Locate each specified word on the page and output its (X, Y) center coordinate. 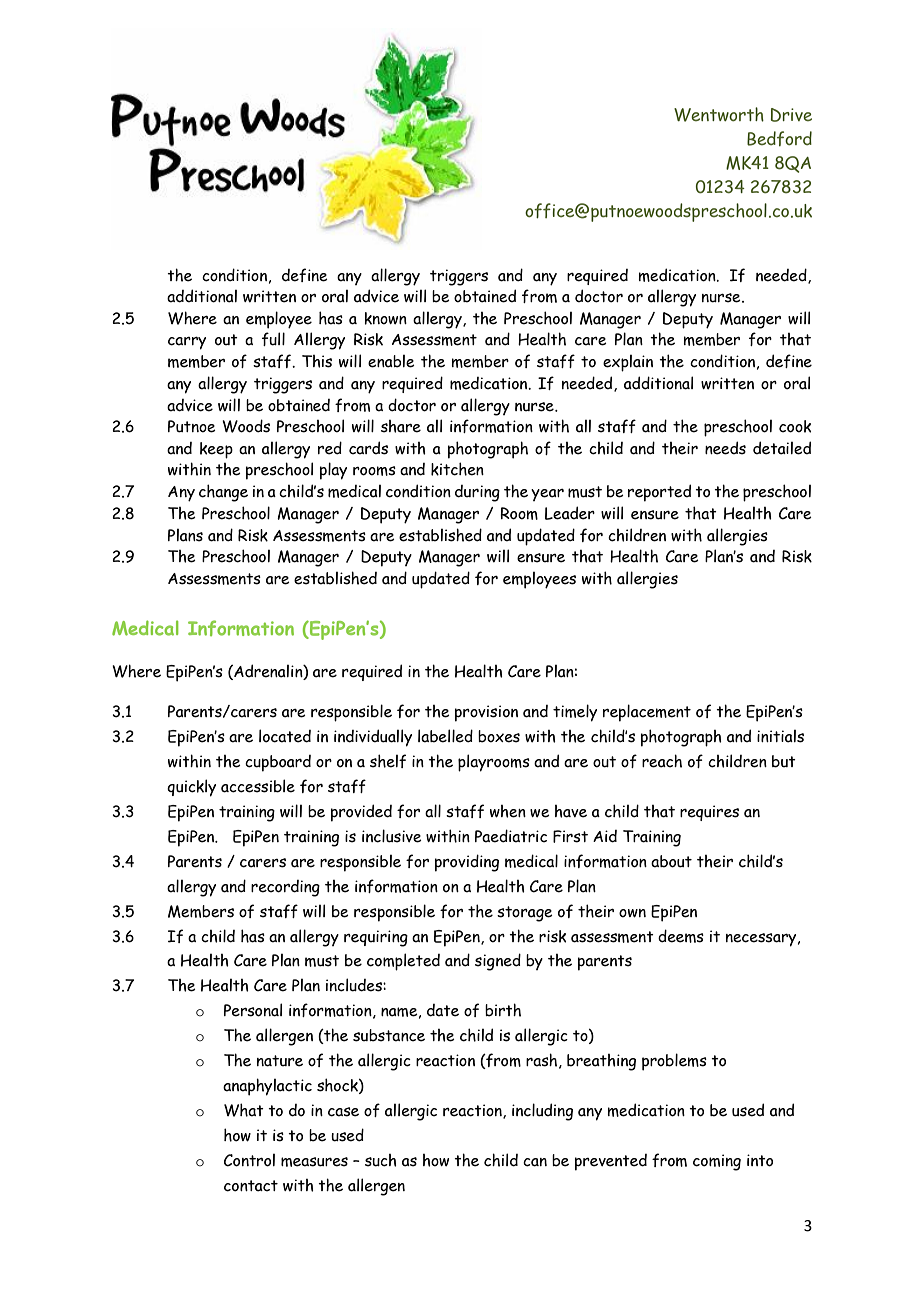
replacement (647, 713)
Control (249, 1160)
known (385, 318)
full (273, 339)
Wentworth (719, 114)
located (285, 736)
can (535, 1162)
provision (486, 713)
